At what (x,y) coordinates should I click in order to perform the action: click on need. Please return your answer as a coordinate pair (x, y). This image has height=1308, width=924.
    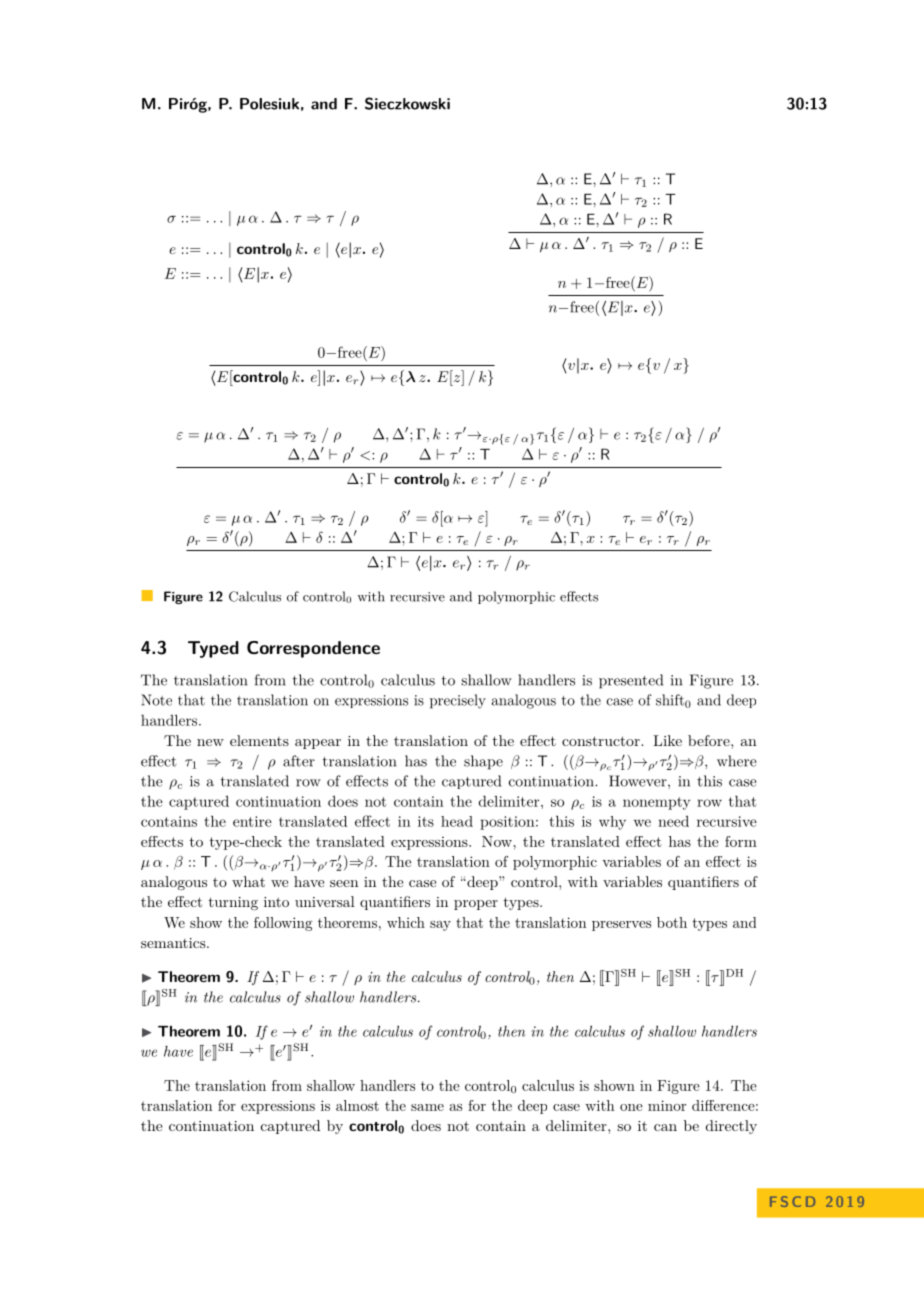
    Looking at the image, I should click on (673, 821).
